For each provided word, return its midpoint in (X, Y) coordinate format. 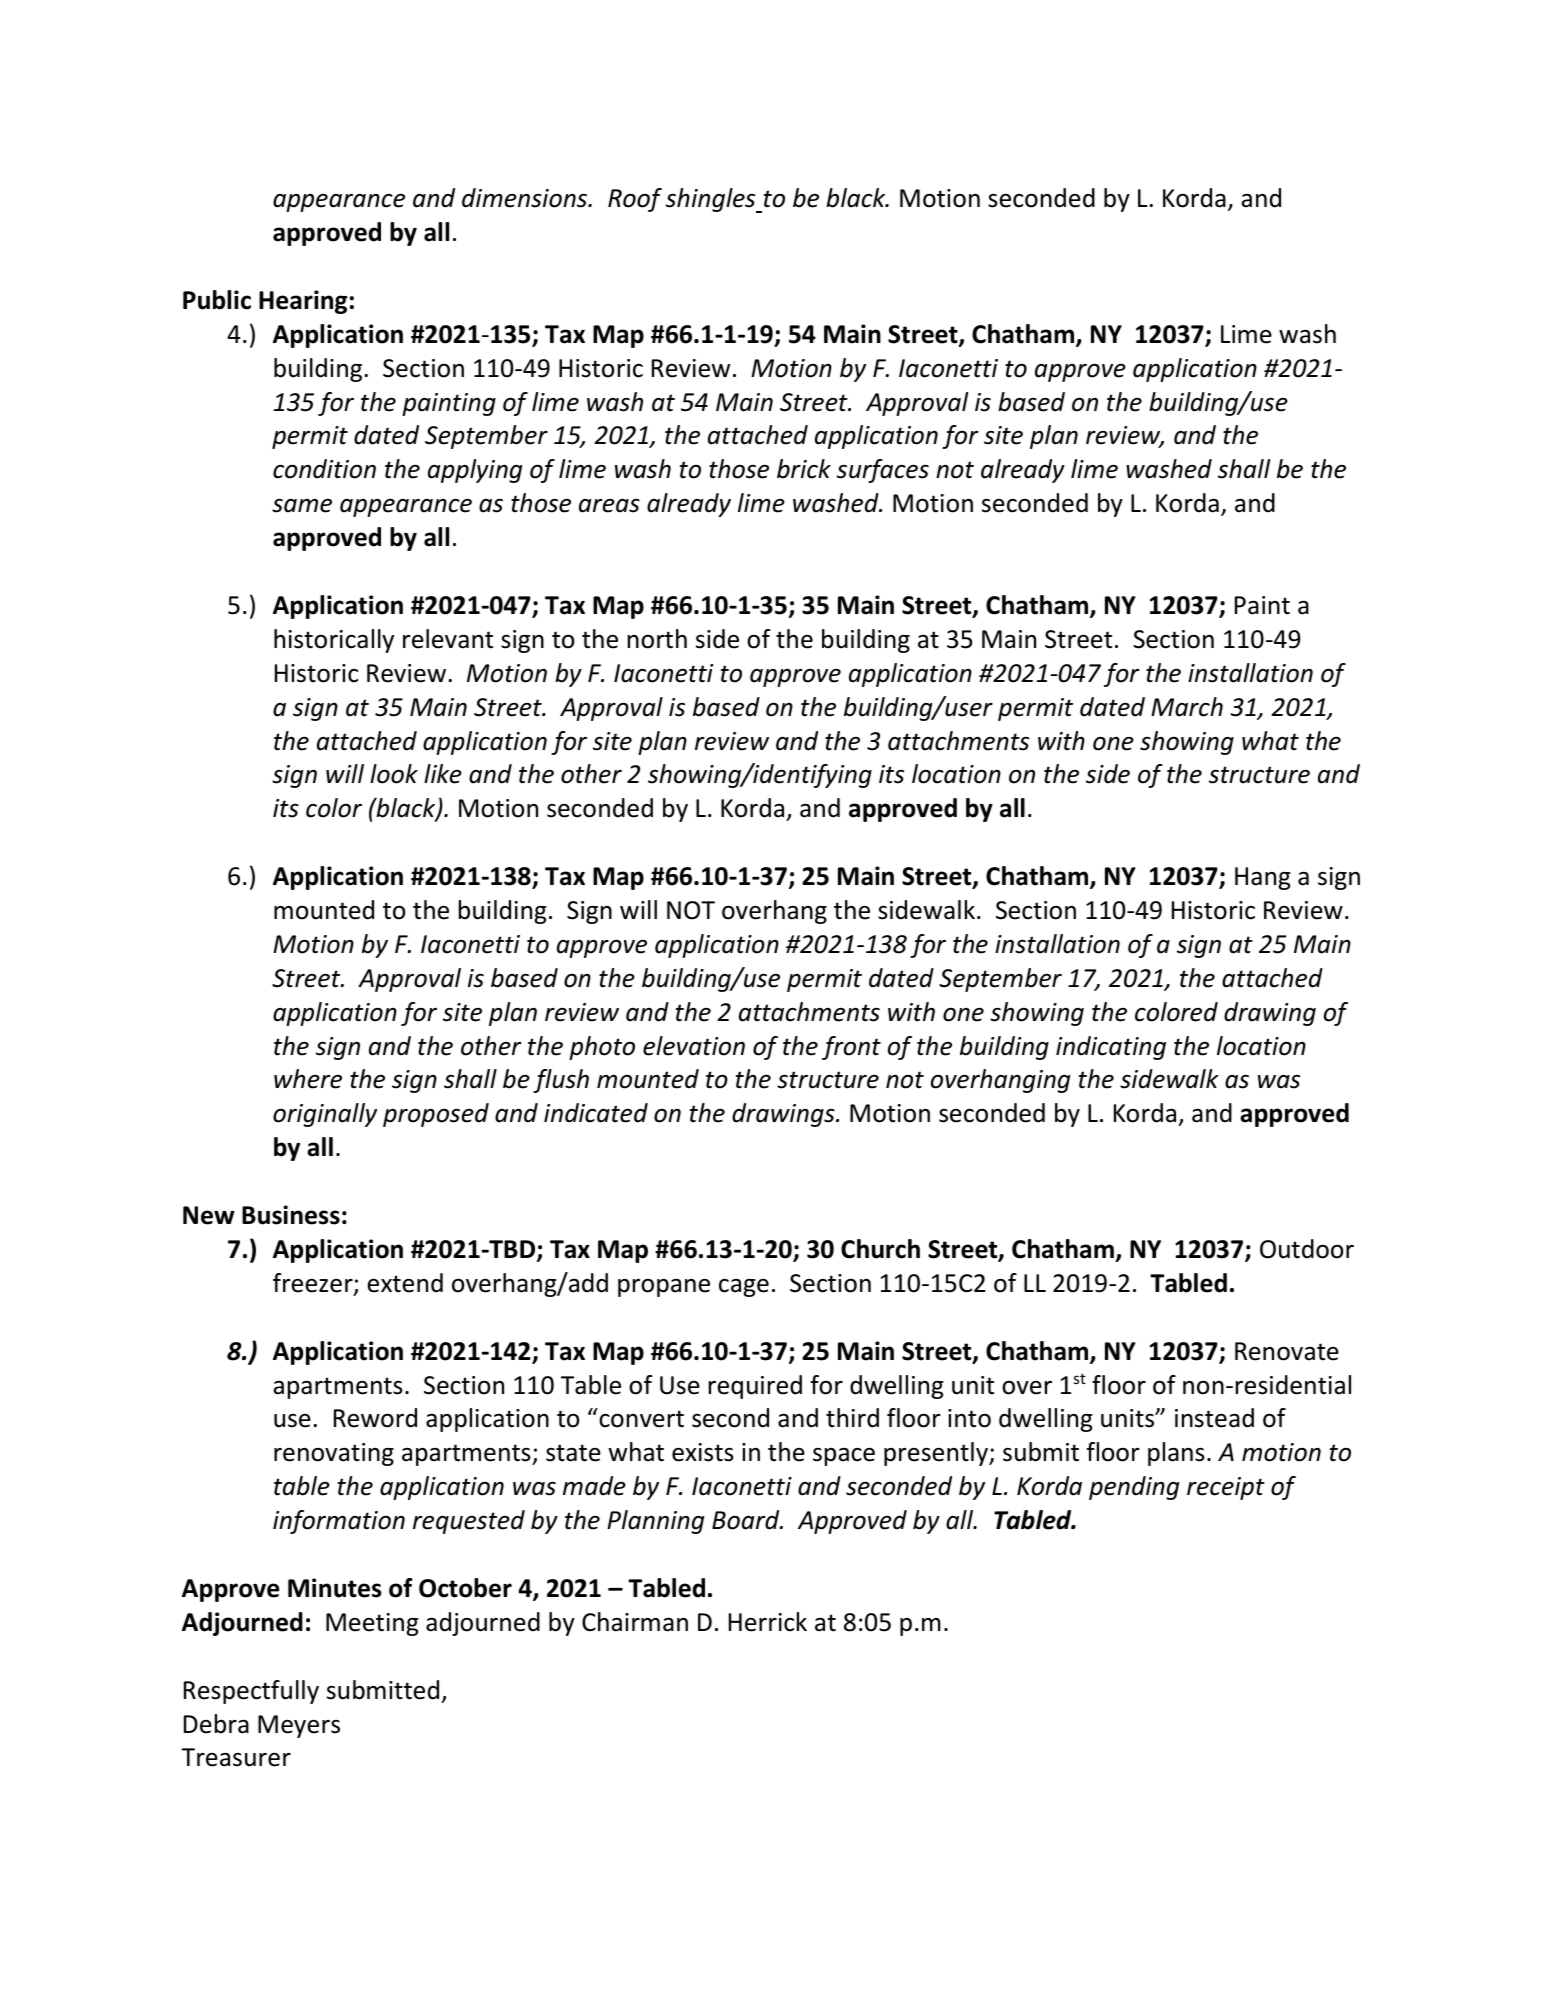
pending (1134, 1488)
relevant (448, 639)
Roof (635, 200)
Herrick (768, 1622)
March (1187, 707)
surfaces (883, 471)
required (755, 1387)
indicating (1111, 1048)
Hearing (303, 302)
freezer (314, 1284)
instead (1214, 1418)
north (657, 639)
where (308, 1079)
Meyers (299, 1726)
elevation (694, 1046)
